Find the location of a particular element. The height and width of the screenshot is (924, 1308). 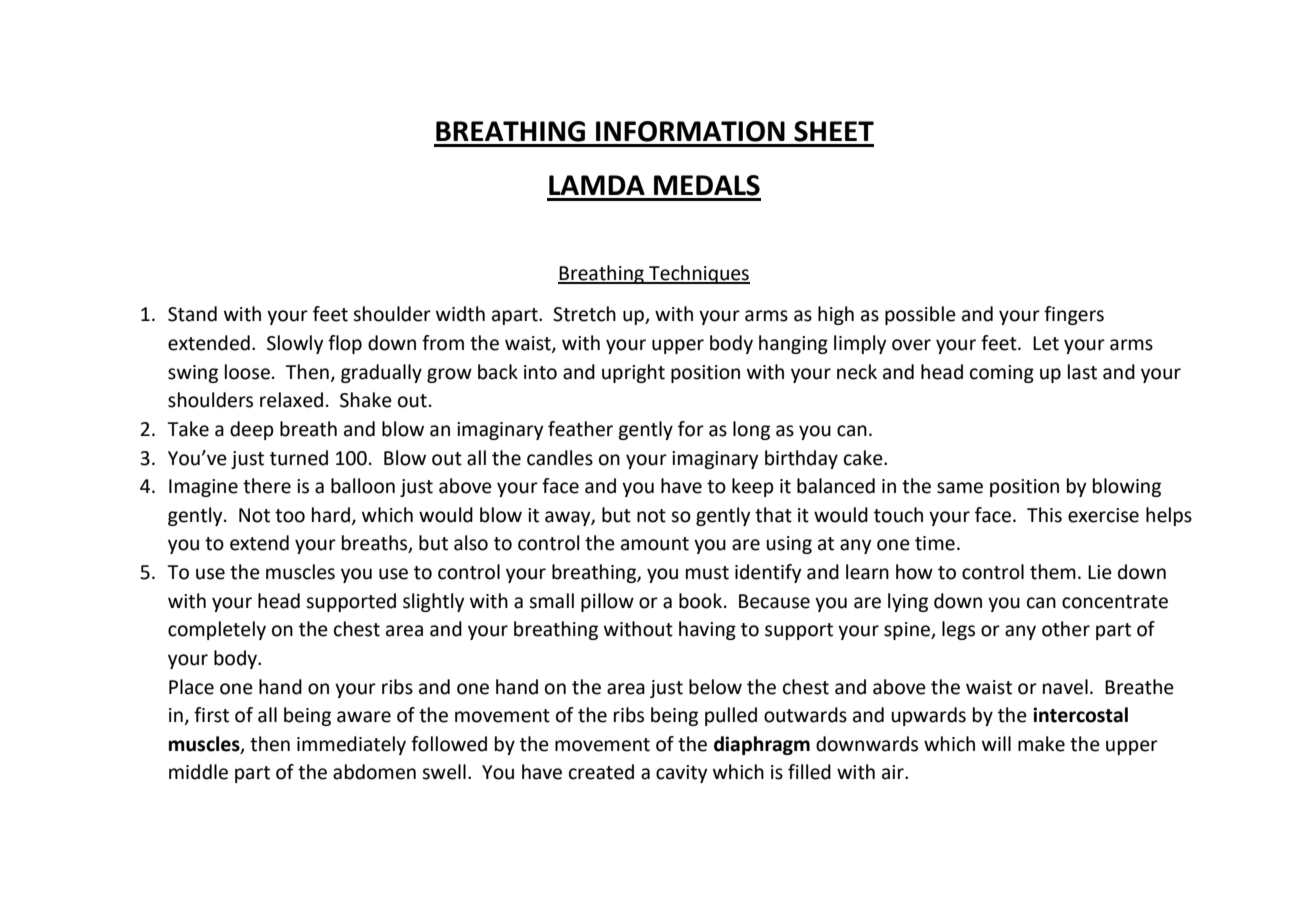

LAMDA is located at coordinates (597, 185).
